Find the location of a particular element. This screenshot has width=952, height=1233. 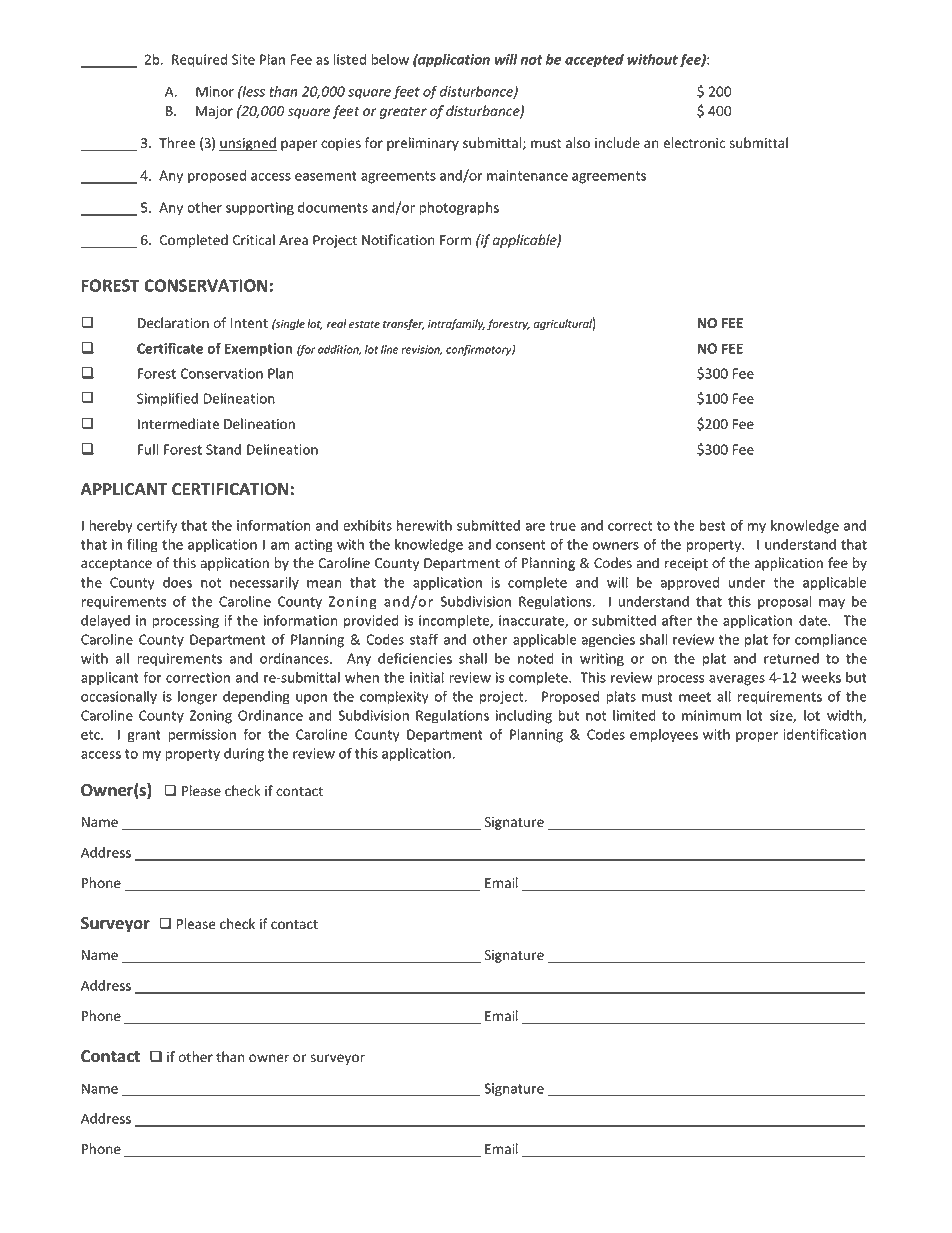

Simplified is located at coordinates (167, 400).
